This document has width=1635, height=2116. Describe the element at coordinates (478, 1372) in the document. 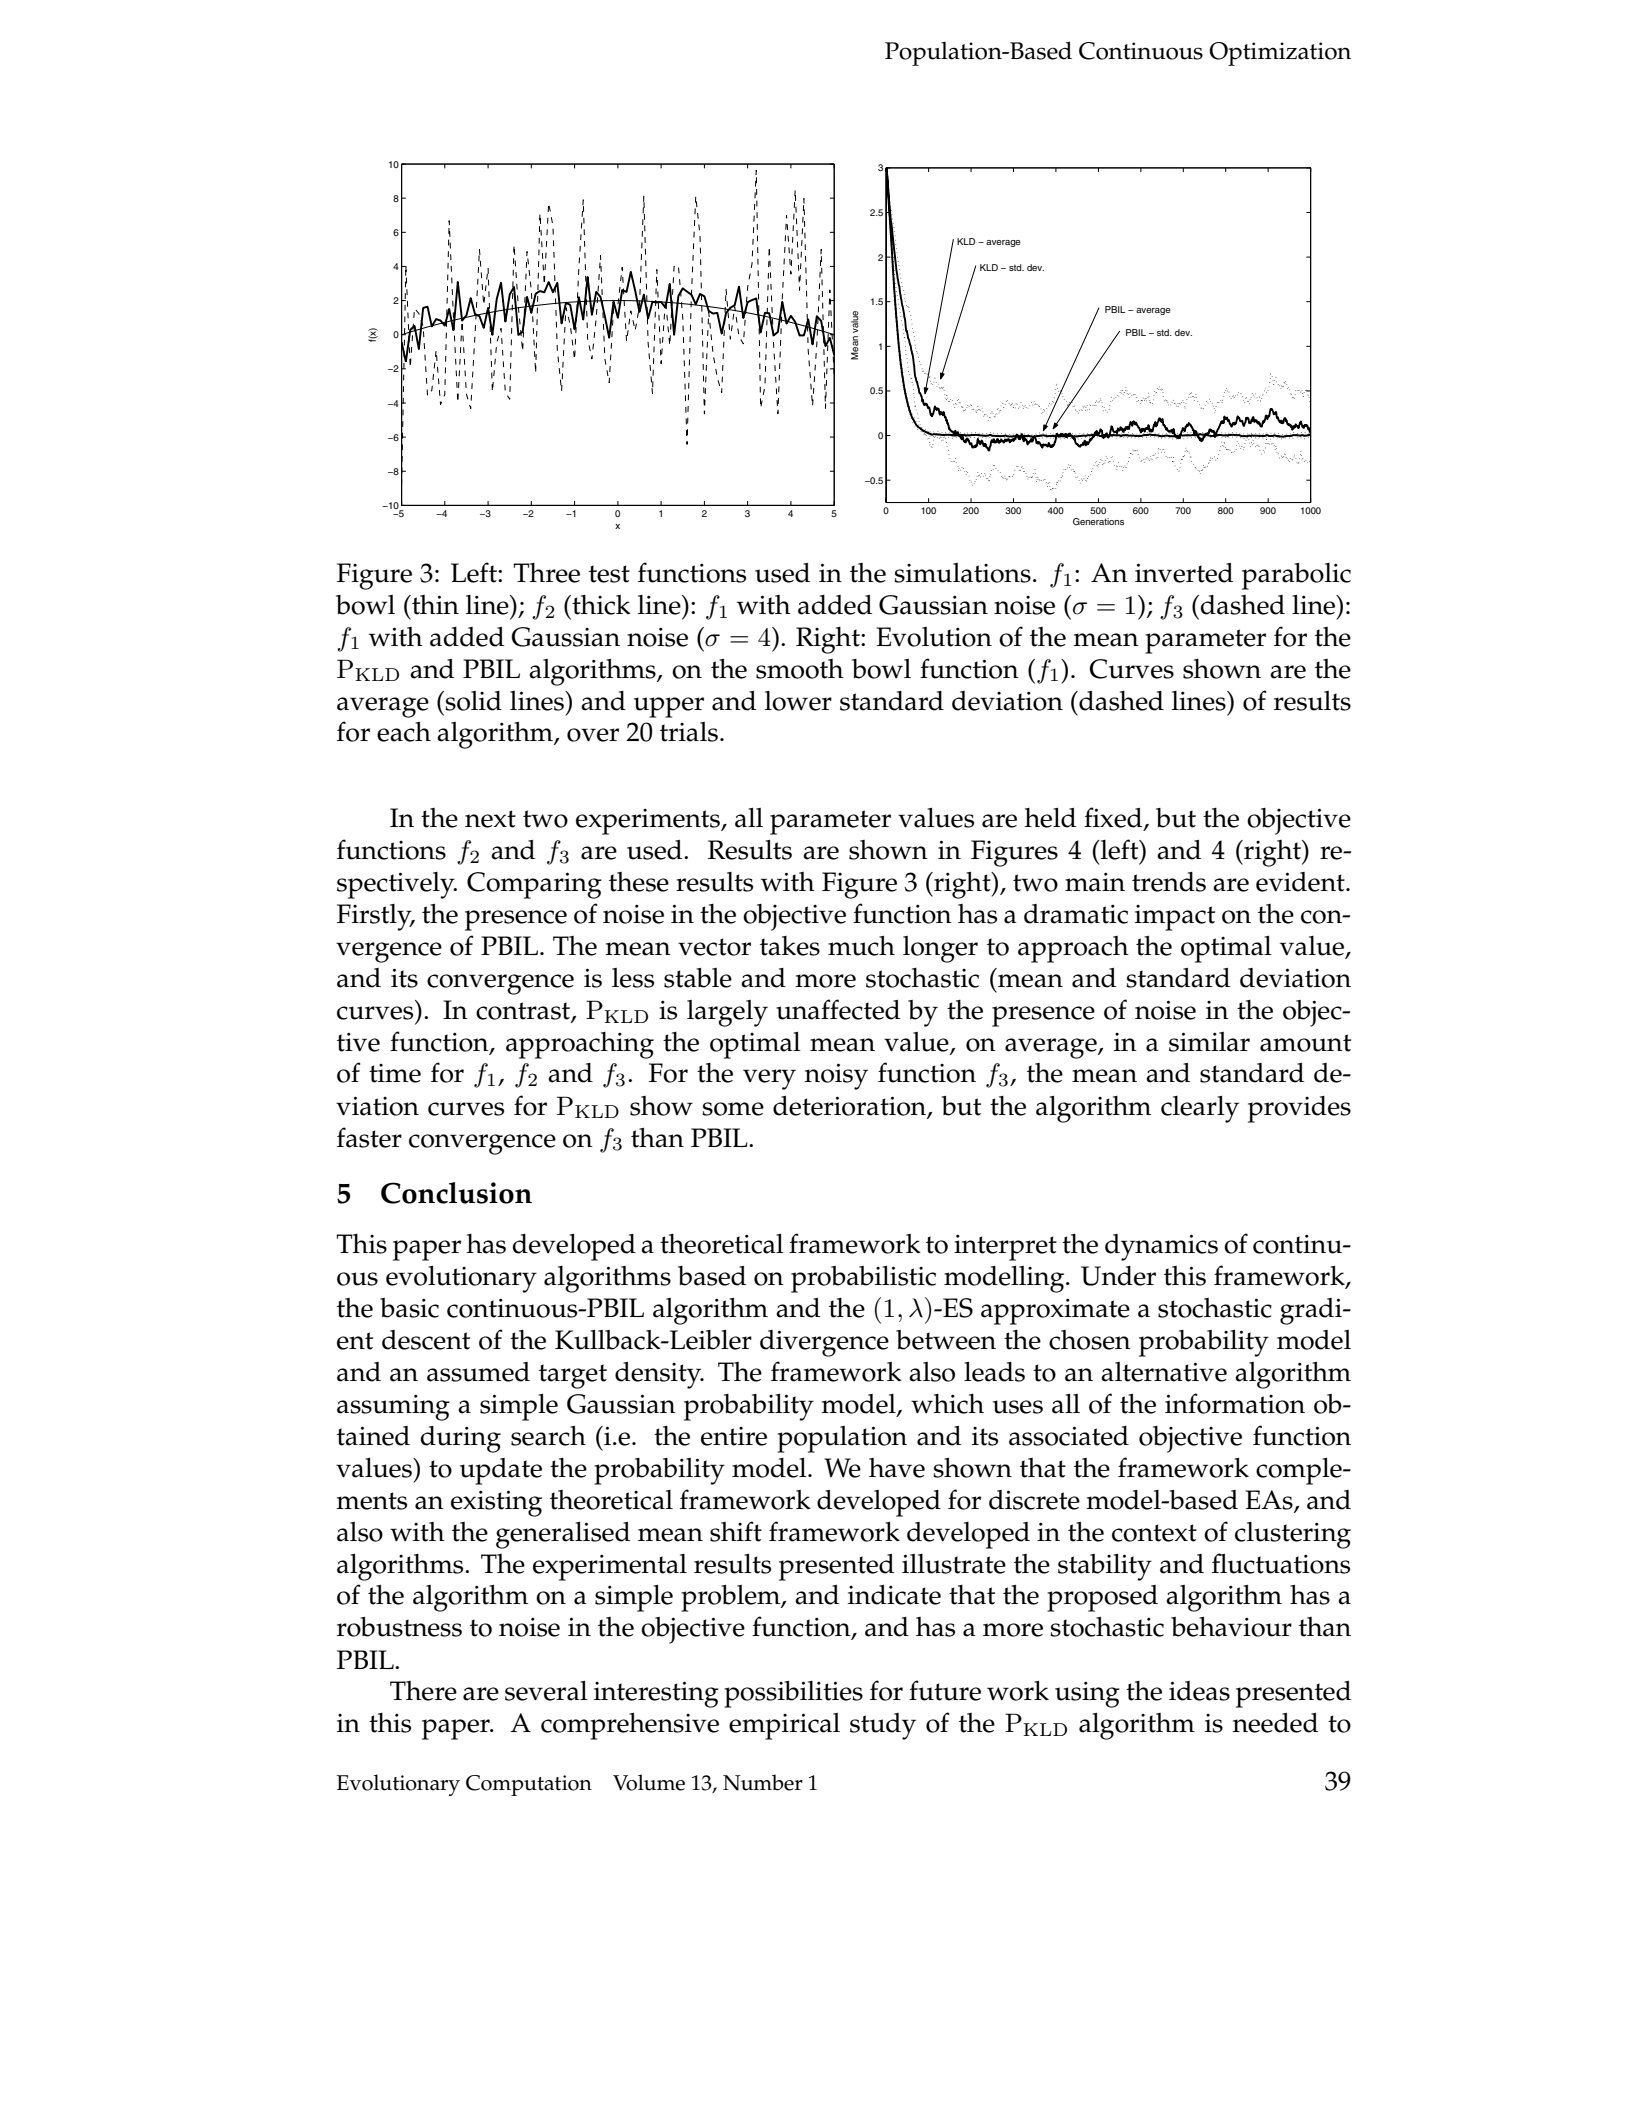

I see `assumed` at that location.
